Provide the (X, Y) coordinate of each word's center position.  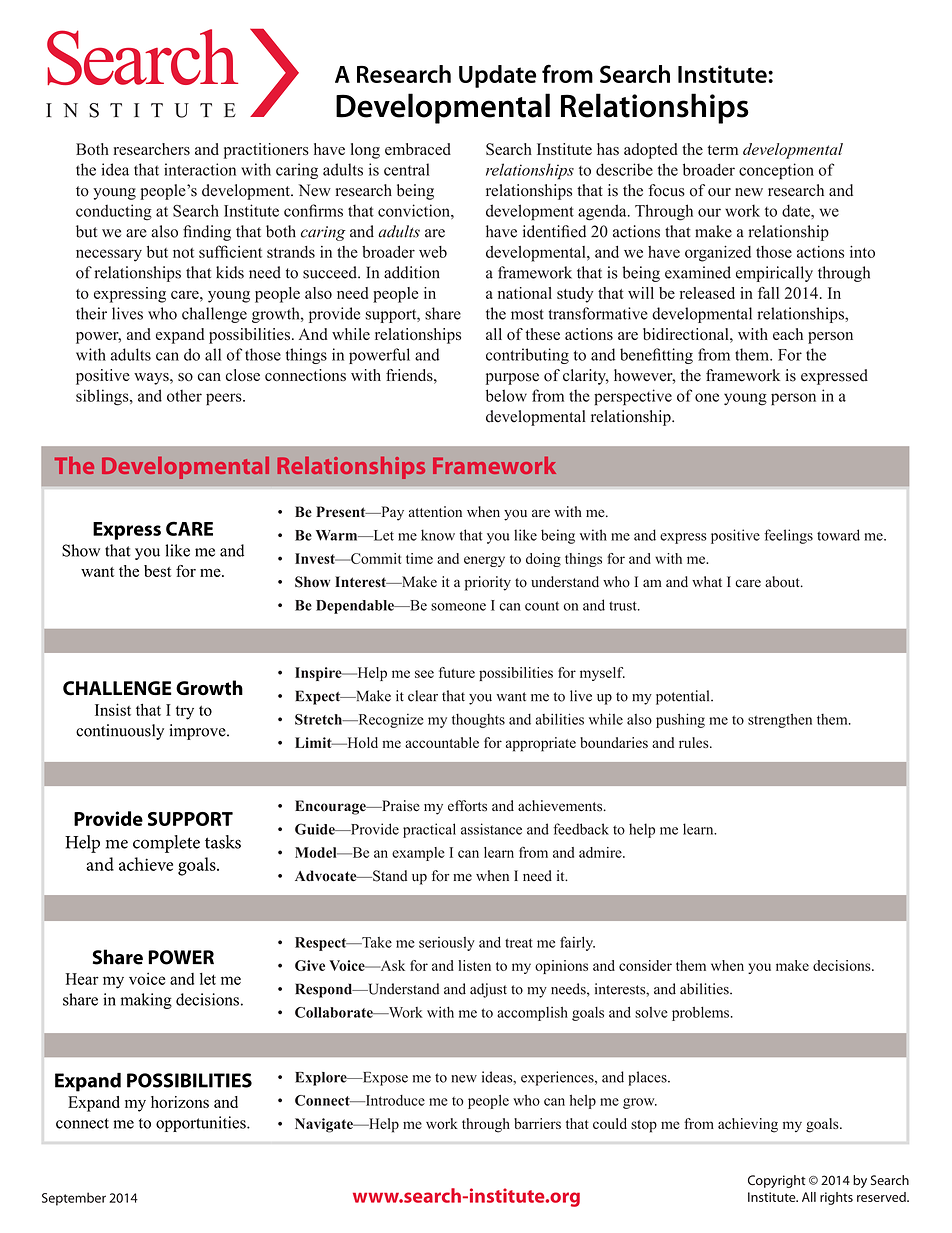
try (185, 713)
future (457, 672)
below (506, 395)
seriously (447, 944)
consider (645, 965)
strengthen (780, 721)
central (407, 169)
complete (166, 844)
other (184, 396)
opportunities (202, 1124)
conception (776, 171)
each (788, 334)
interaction (200, 169)
